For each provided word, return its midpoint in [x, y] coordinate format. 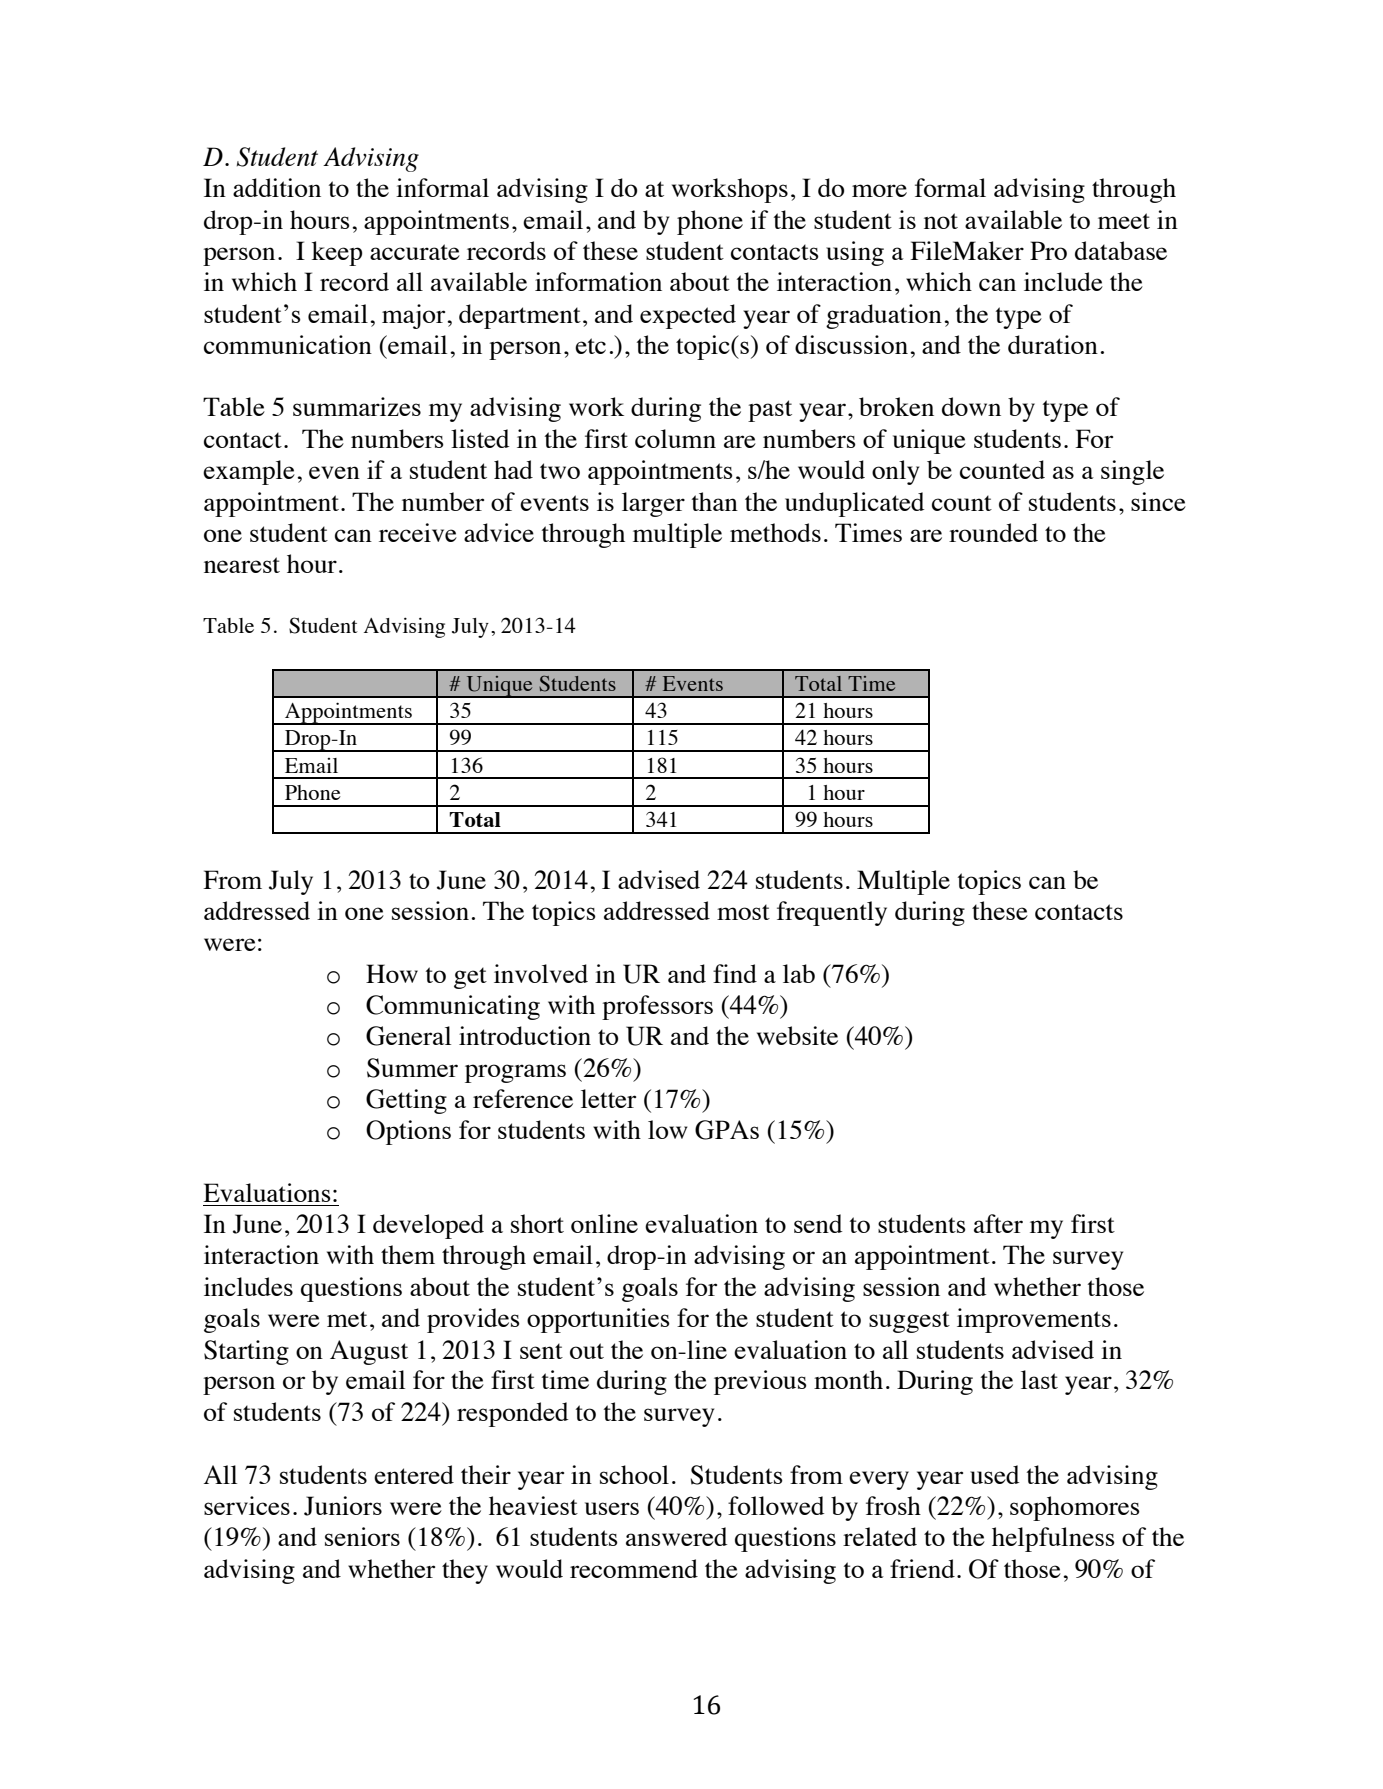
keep [337, 253]
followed [776, 1505]
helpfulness [1053, 1539]
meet [1124, 221]
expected [688, 316]
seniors [362, 1536]
